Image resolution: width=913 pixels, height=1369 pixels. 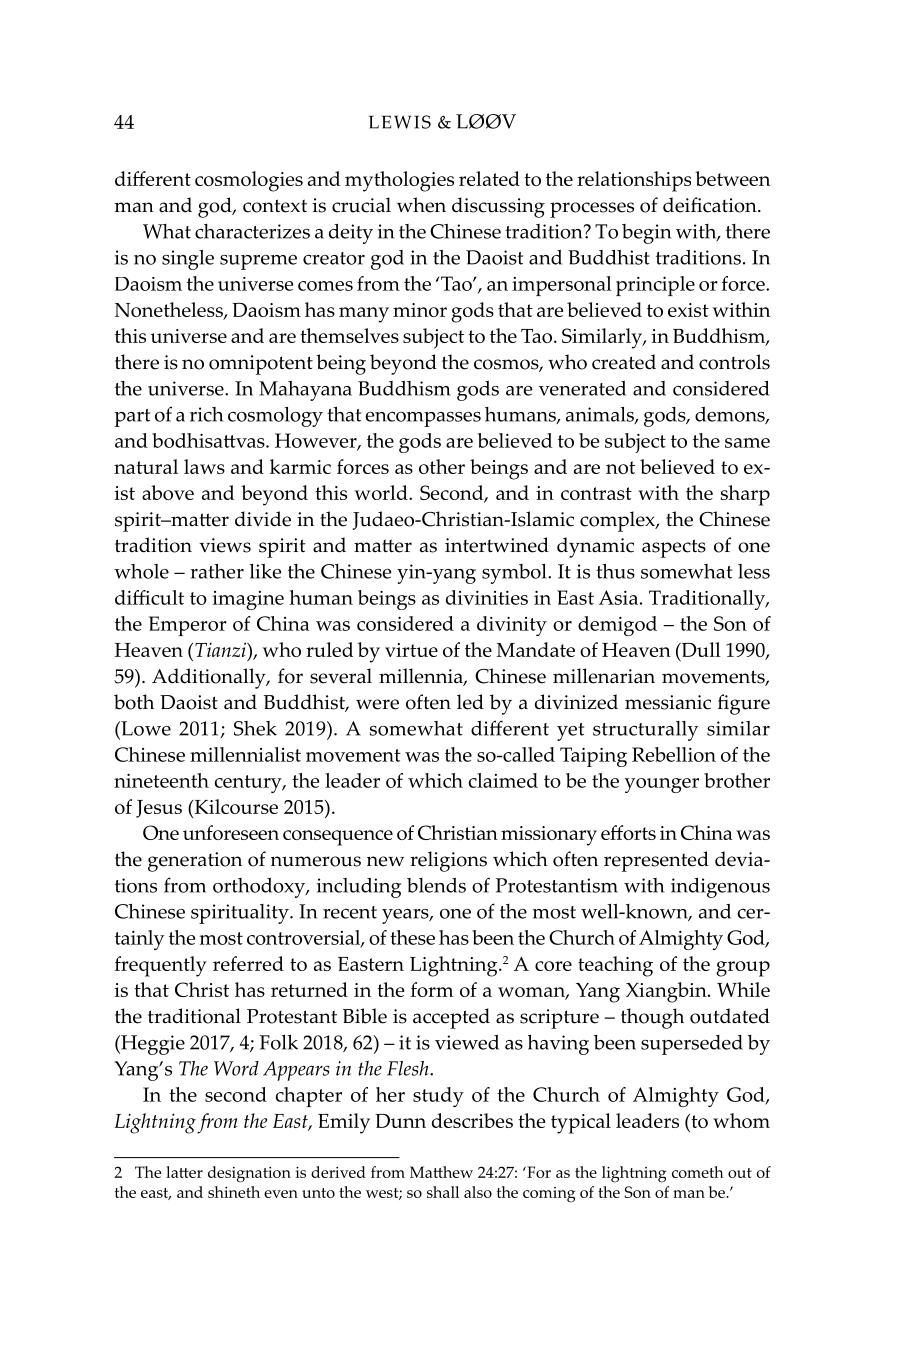 What do you see at coordinates (624, 362) in the screenshot?
I see `created` at bounding box center [624, 362].
